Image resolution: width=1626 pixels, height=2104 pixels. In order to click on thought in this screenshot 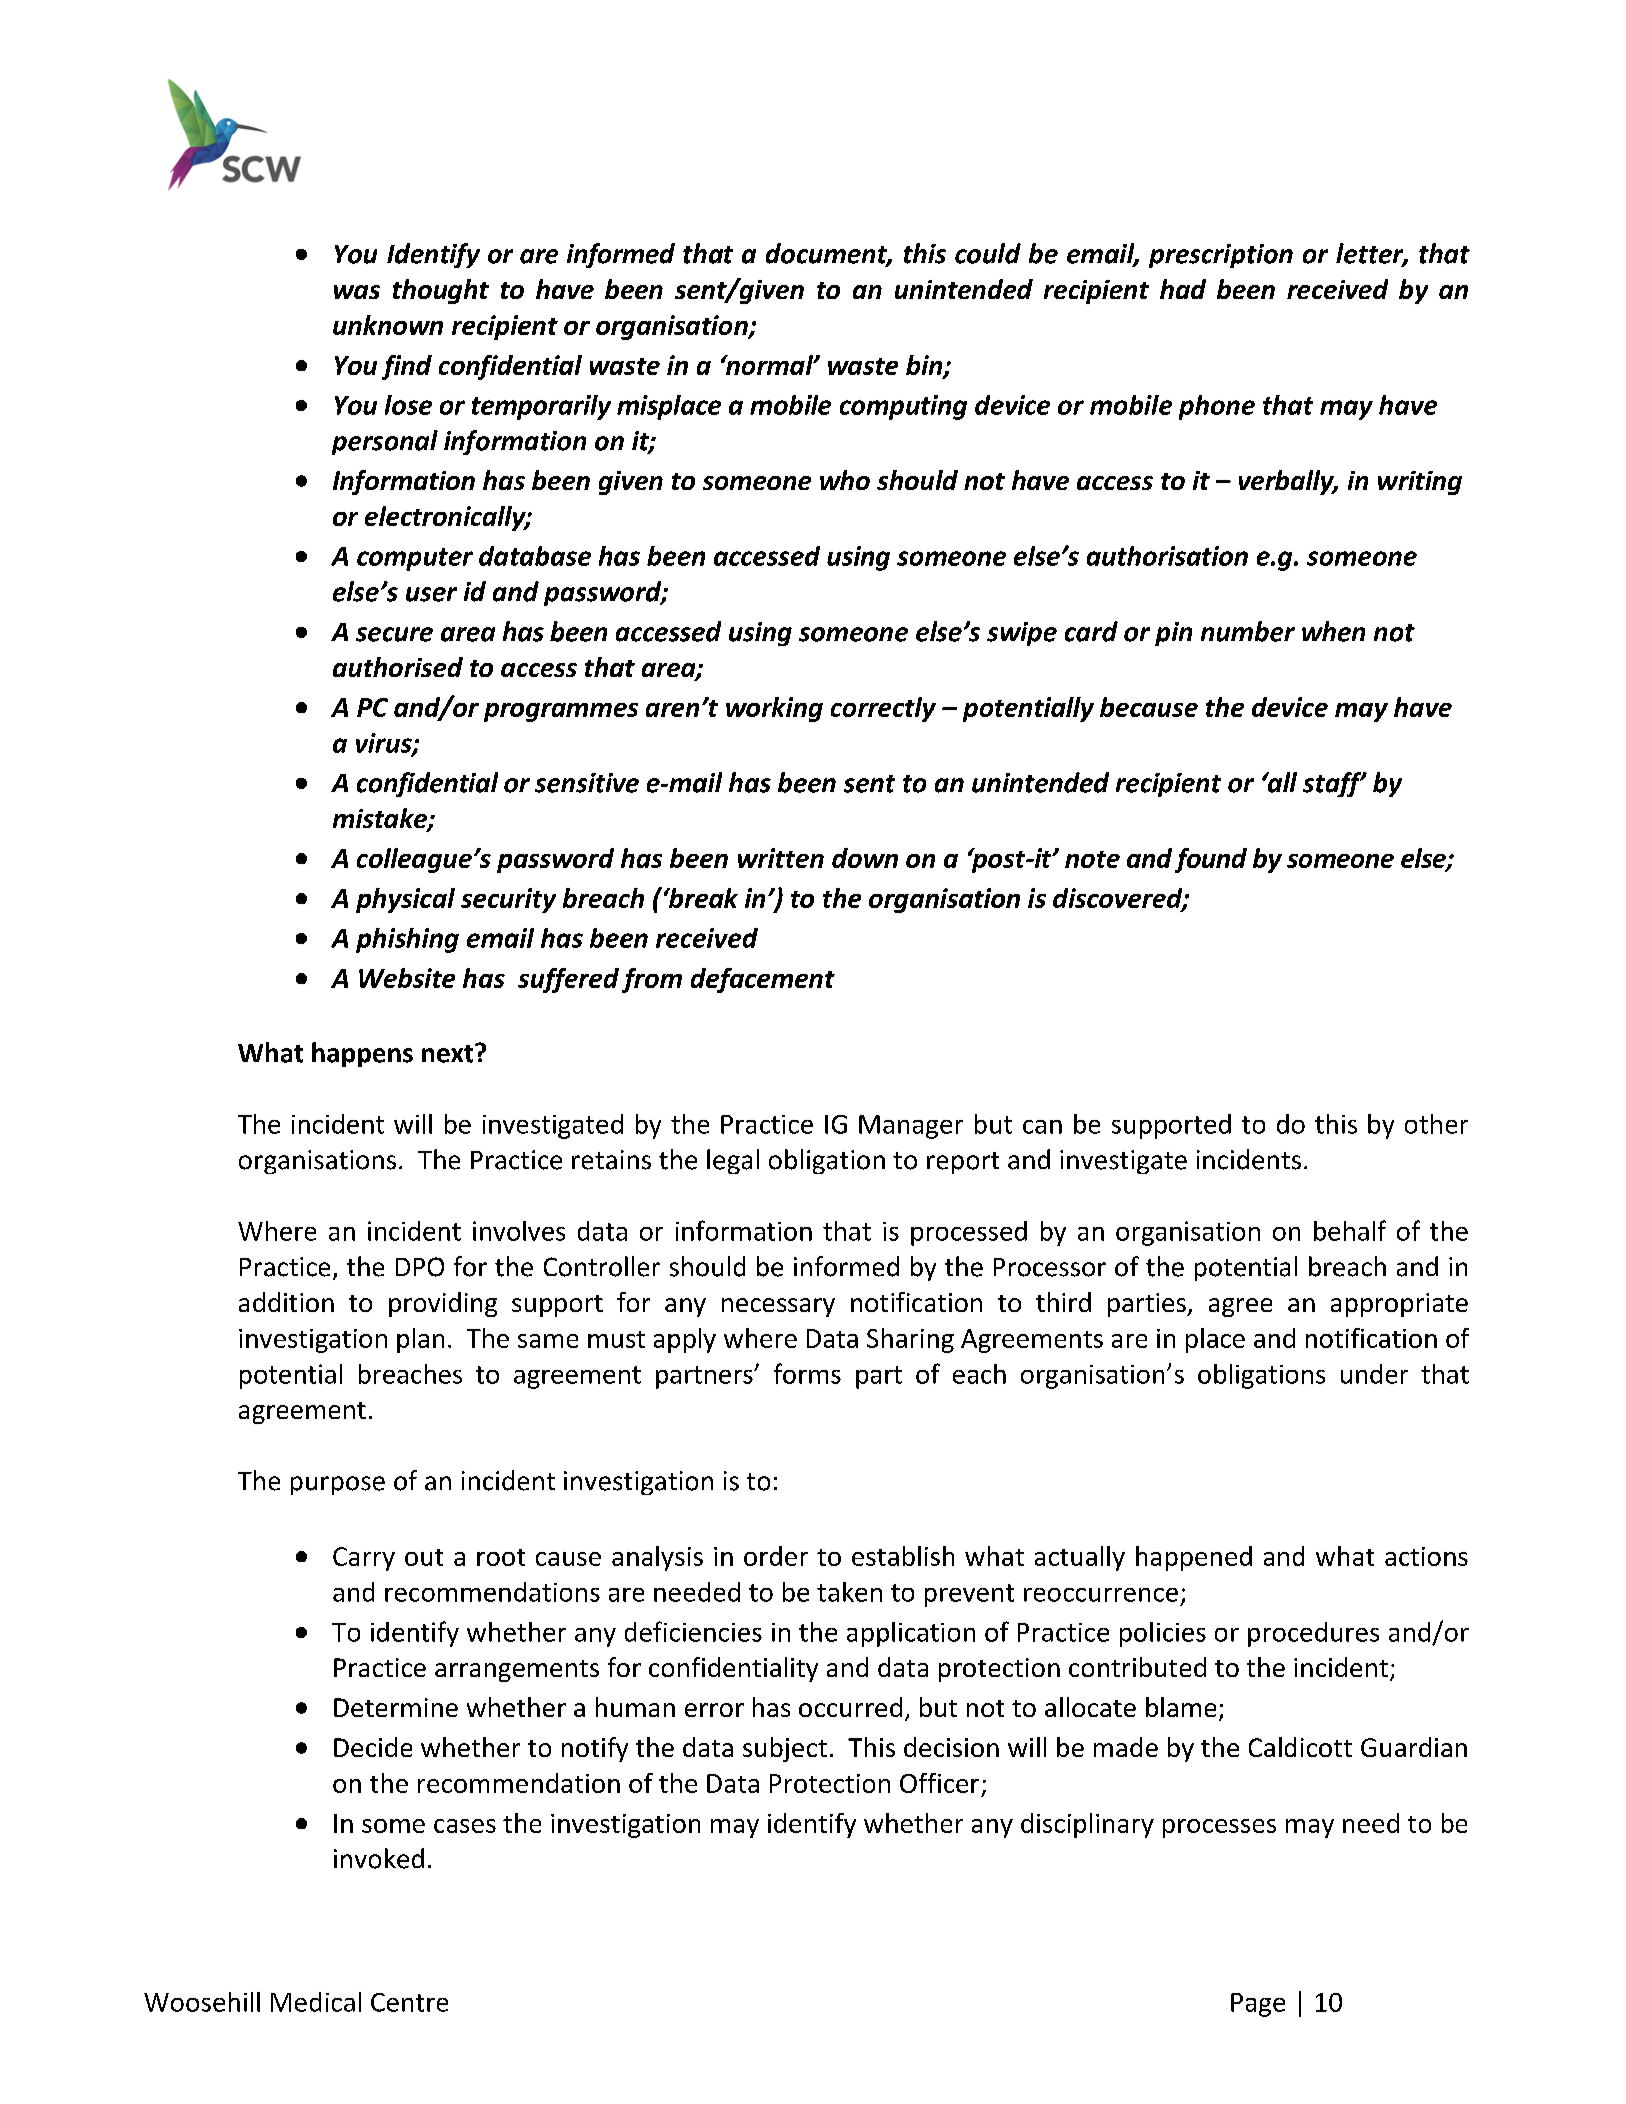, I will do `click(441, 291)`.
